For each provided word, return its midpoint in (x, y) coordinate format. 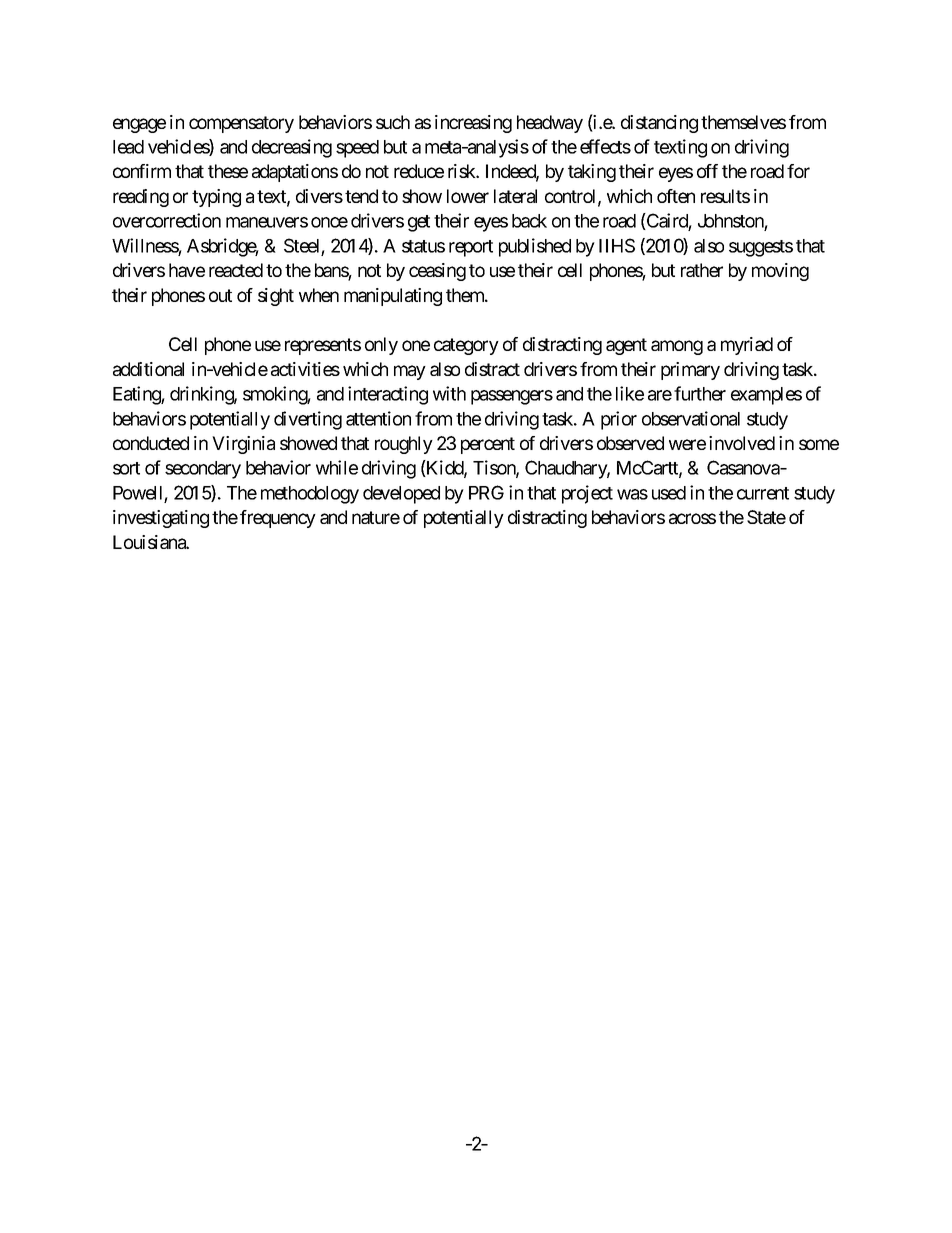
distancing (659, 124)
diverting (308, 420)
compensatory (241, 124)
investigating (161, 519)
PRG (486, 492)
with (449, 393)
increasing (473, 124)
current (763, 493)
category (466, 346)
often (676, 196)
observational (691, 418)
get (419, 223)
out (220, 295)
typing (216, 198)
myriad (747, 346)
